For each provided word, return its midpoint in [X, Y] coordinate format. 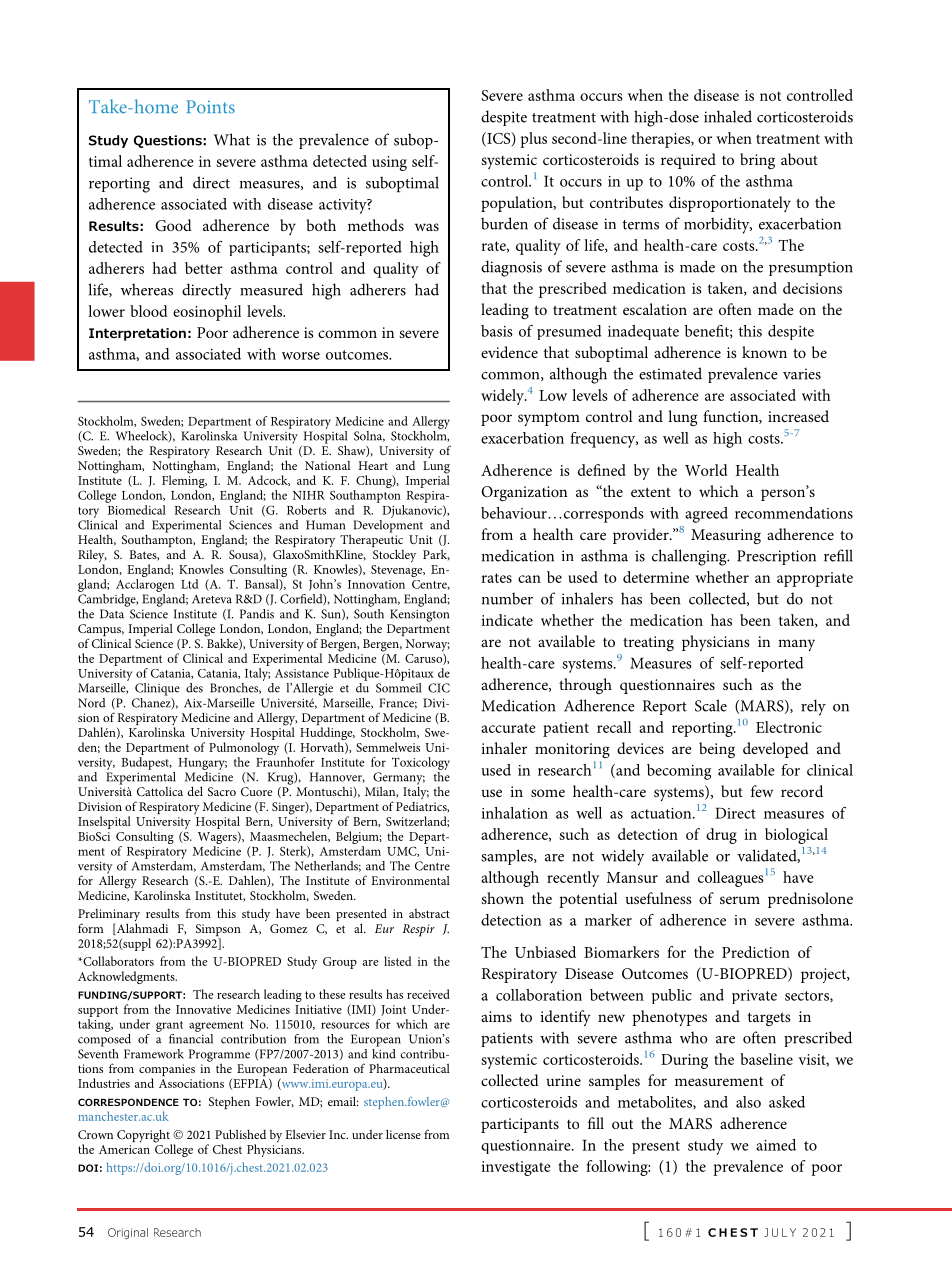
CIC [439, 688]
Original [128, 1233]
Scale [711, 705]
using [389, 163]
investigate [516, 1168]
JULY [780, 1232]
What [231, 139]
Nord [92, 703]
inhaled [728, 116]
